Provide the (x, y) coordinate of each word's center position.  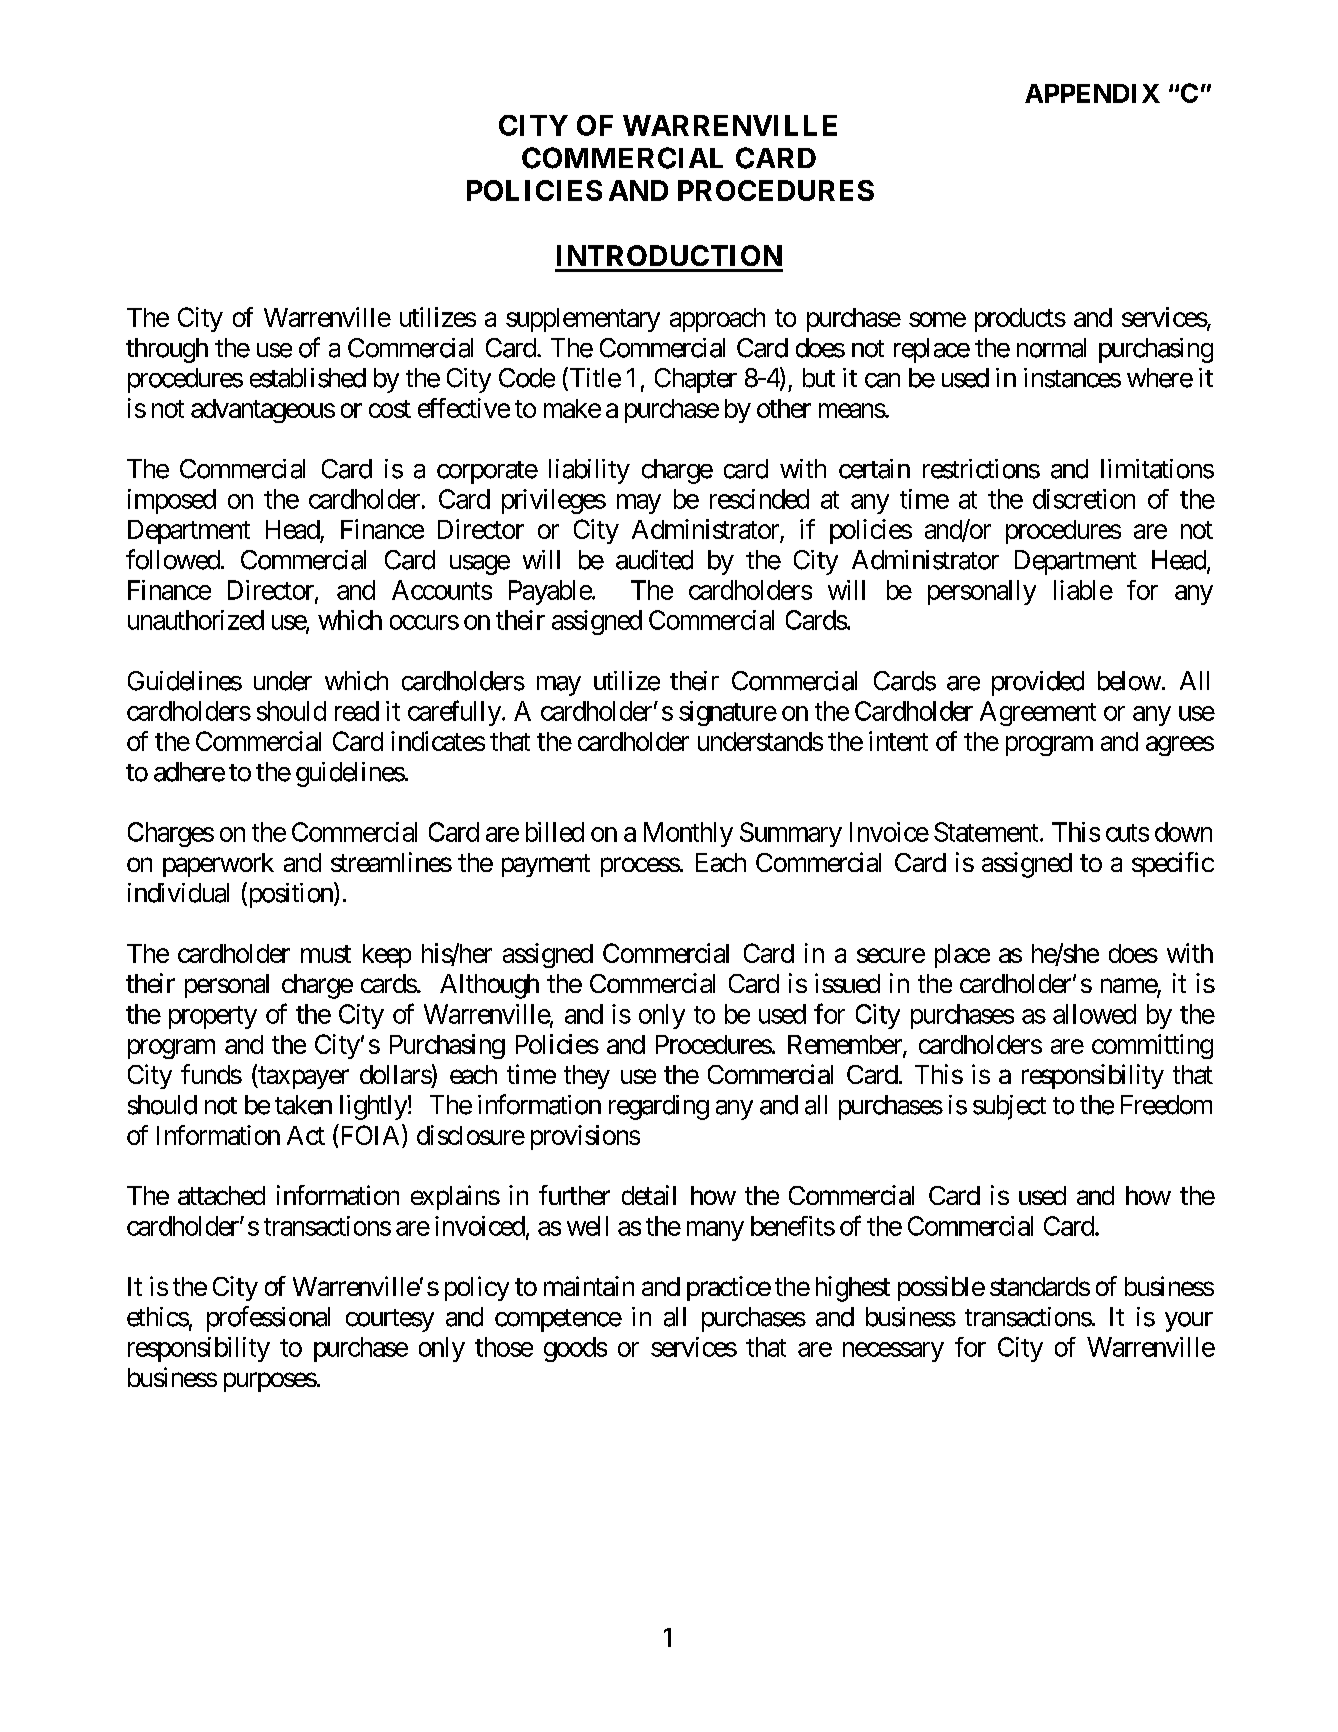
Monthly (688, 834)
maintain (589, 1286)
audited (654, 560)
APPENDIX (1092, 93)
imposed (172, 501)
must (326, 954)
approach (717, 320)
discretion (1084, 499)
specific (1173, 864)
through (167, 350)
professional (268, 1319)
